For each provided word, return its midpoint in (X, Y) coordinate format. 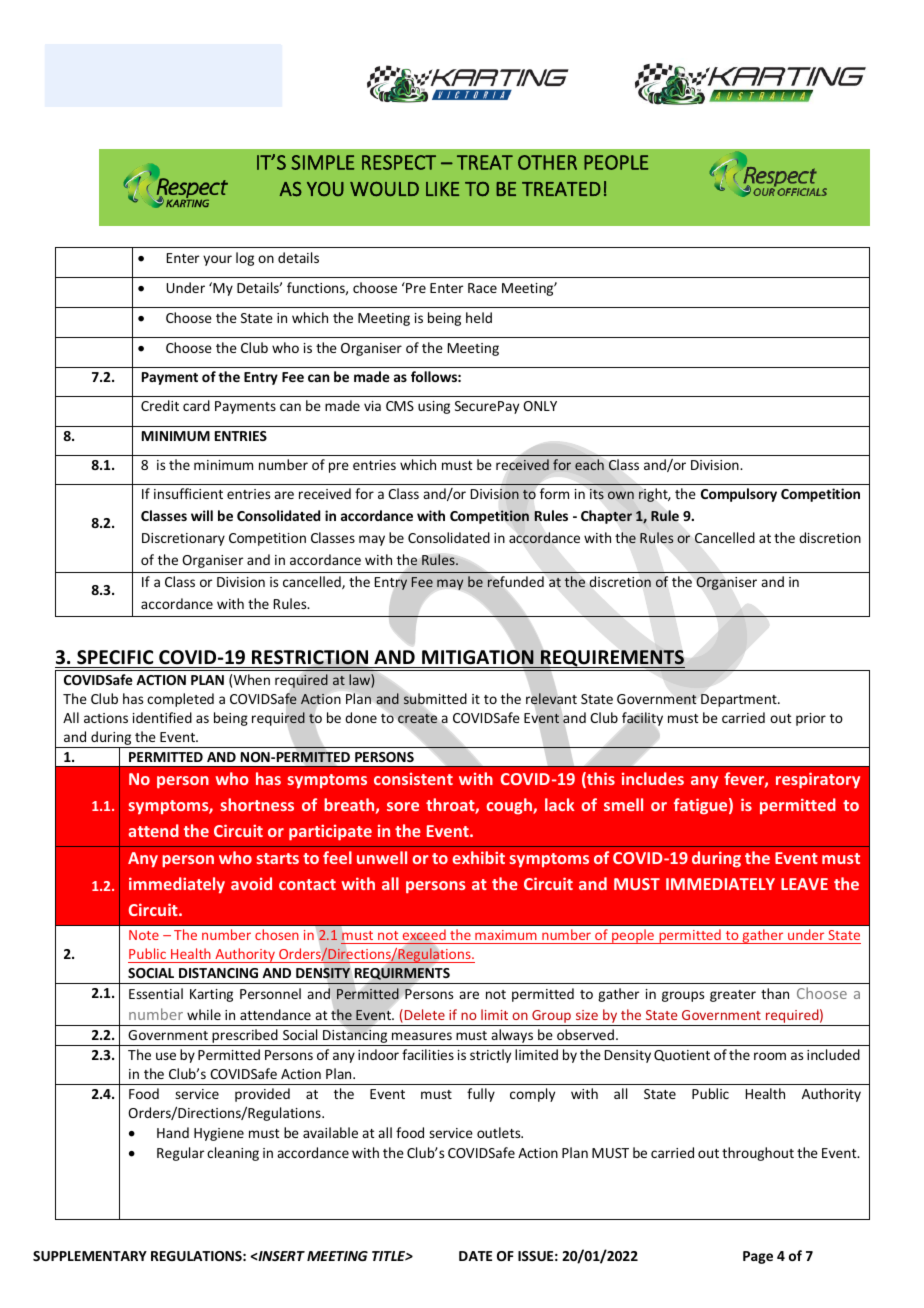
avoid (251, 883)
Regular (180, 1154)
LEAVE (804, 884)
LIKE (442, 189)
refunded (515, 582)
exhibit (478, 857)
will (202, 515)
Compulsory (739, 495)
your (217, 260)
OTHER (547, 162)
